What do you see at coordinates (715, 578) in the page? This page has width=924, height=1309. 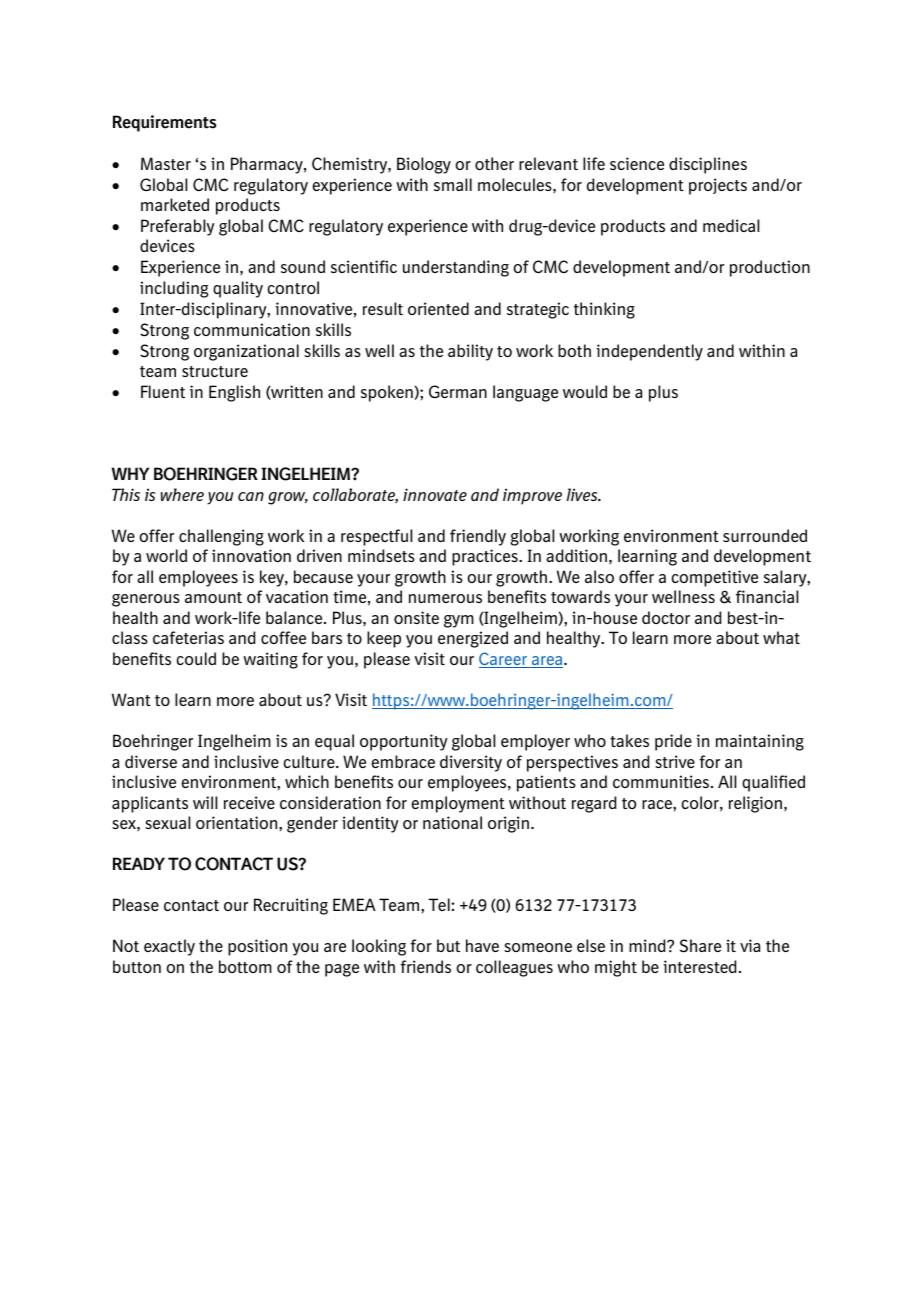 I see `competitive` at bounding box center [715, 578].
